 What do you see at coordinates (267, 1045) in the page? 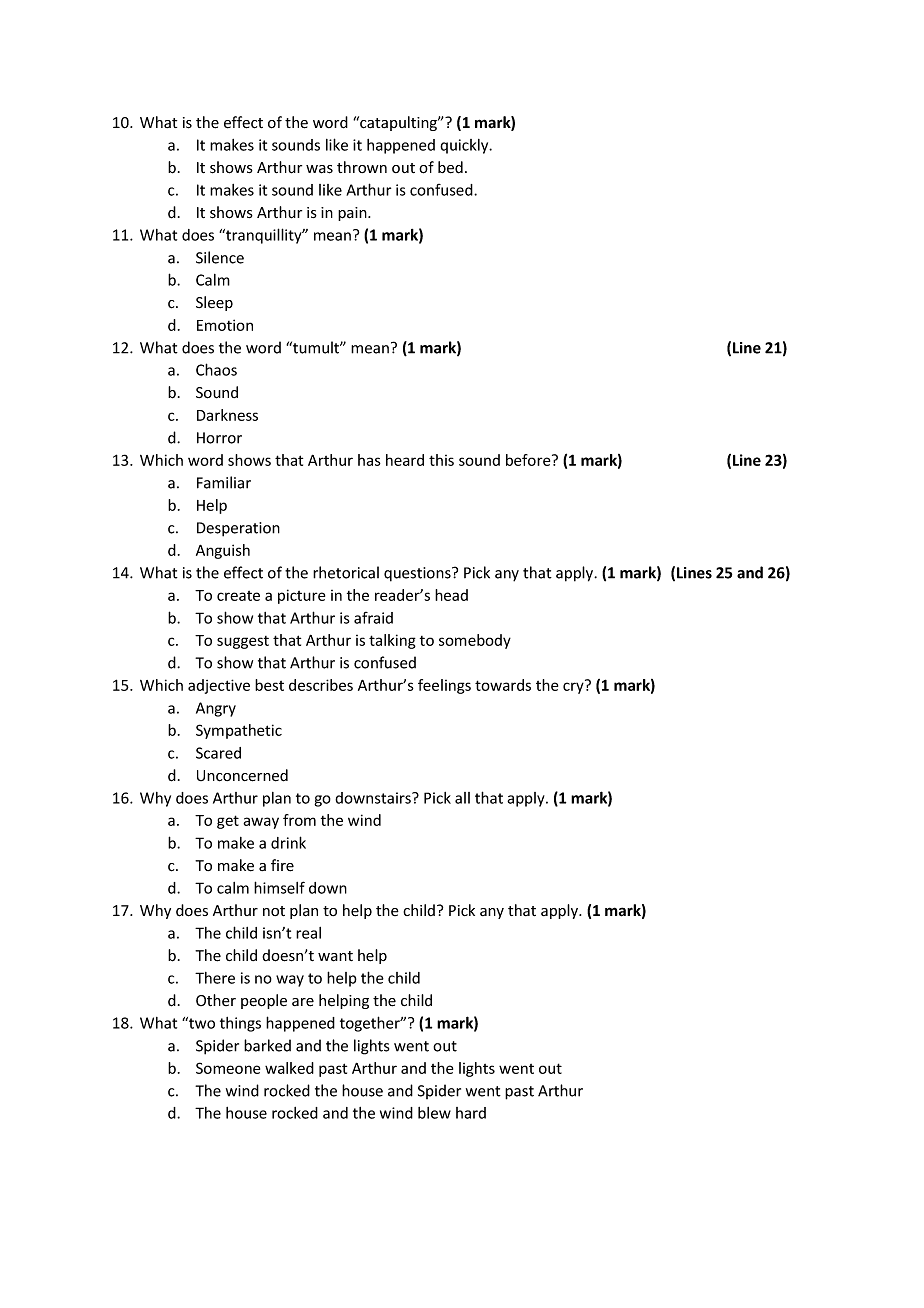
I see `barked` at bounding box center [267, 1045].
